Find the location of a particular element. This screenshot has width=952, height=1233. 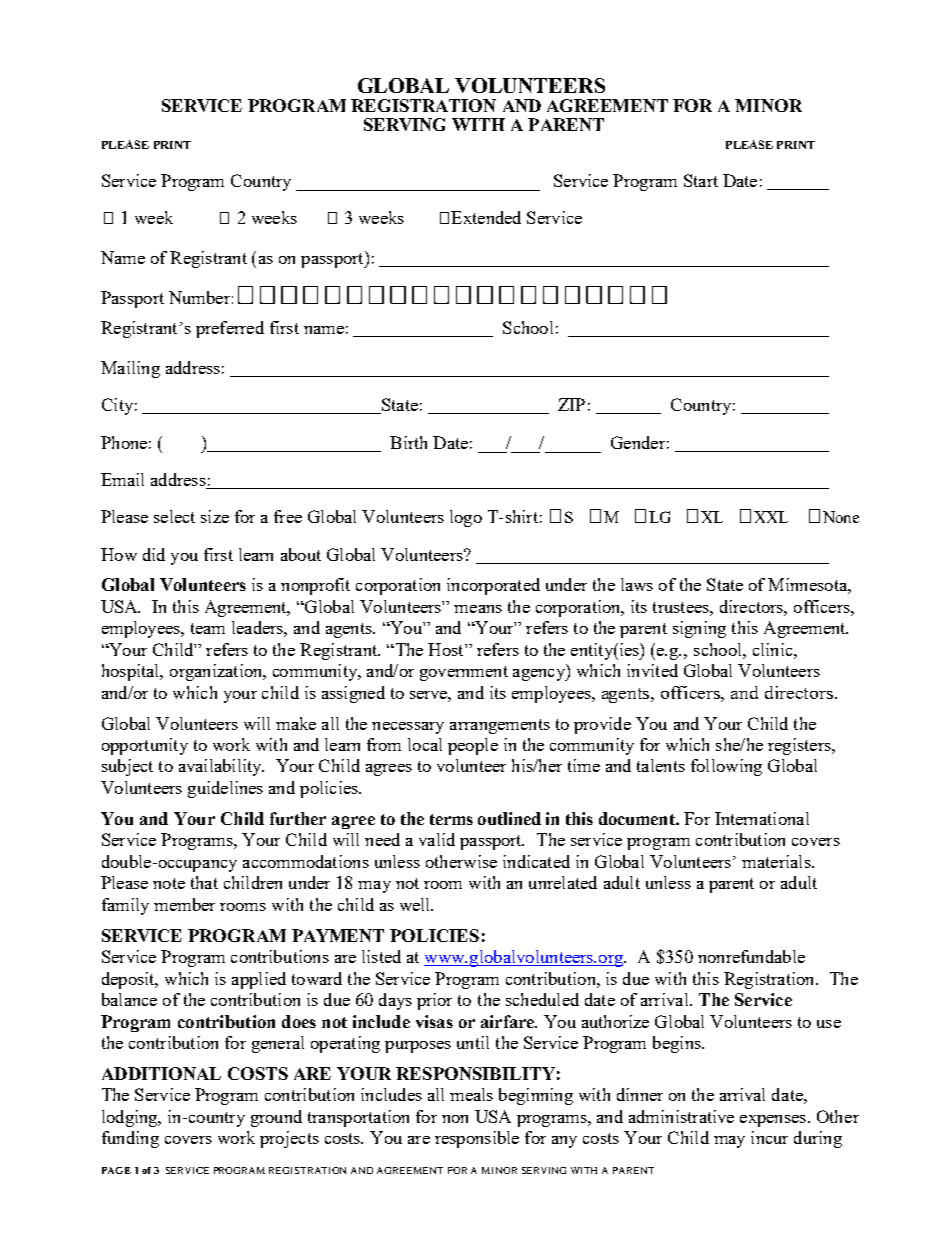

Start is located at coordinates (701, 180).
